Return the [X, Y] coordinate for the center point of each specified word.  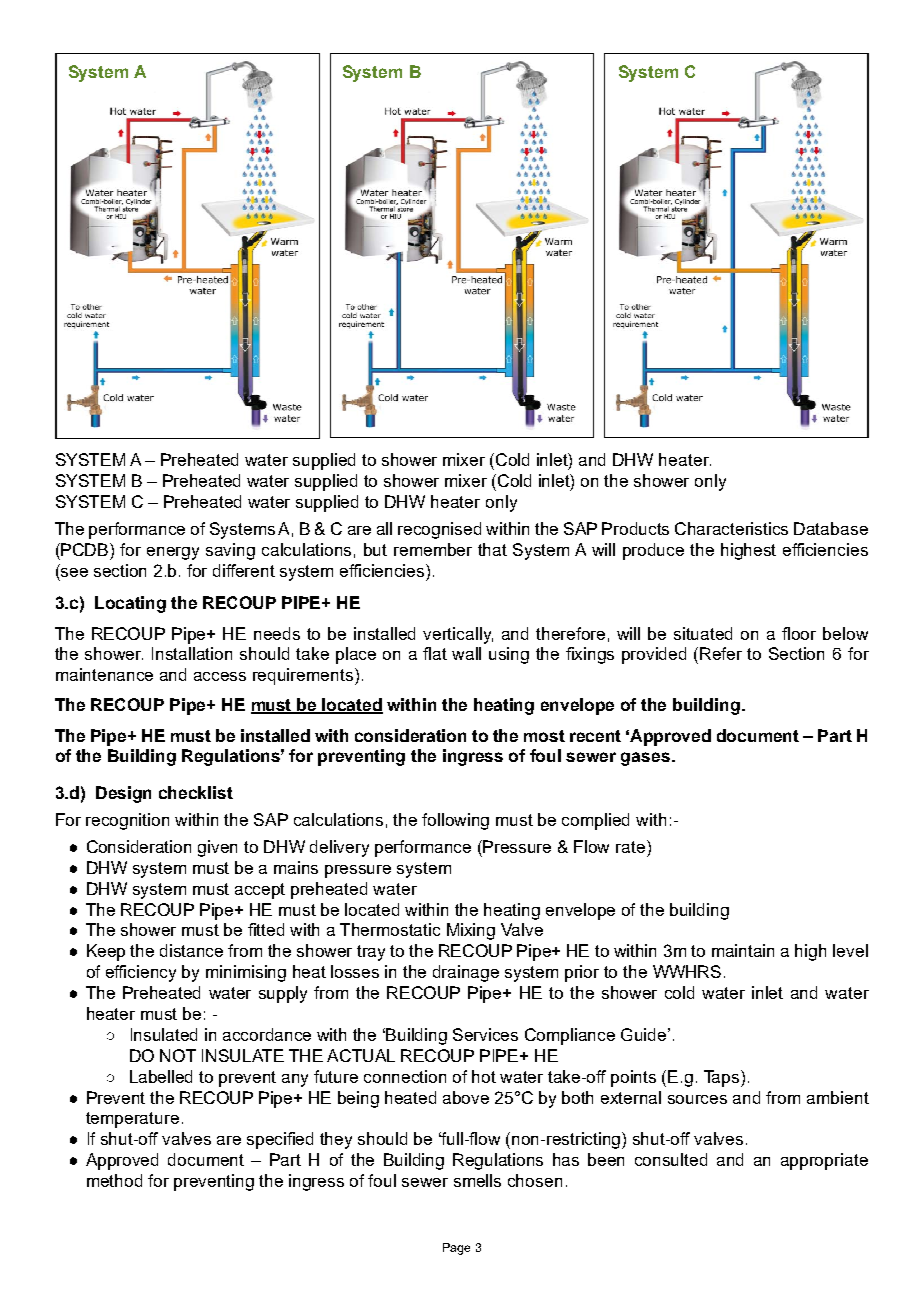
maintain [743, 950]
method [114, 1180]
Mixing [471, 931]
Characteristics [731, 528]
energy [173, 553]
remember [433, 549]
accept [260, 891]
